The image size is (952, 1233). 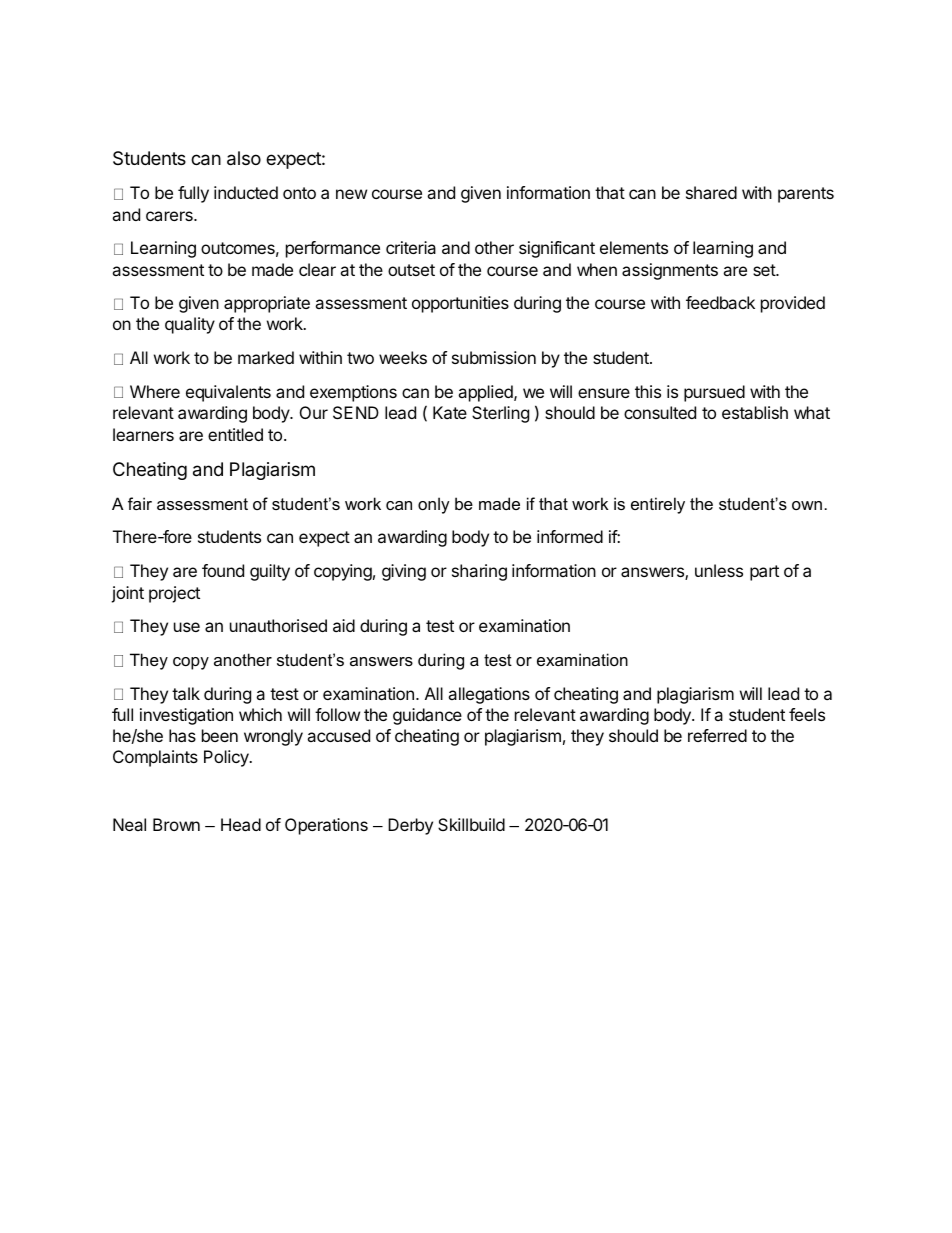 What do you see at coordinates (190, 325) in the page?
I see `quality` at bounding box center [190, 325].
